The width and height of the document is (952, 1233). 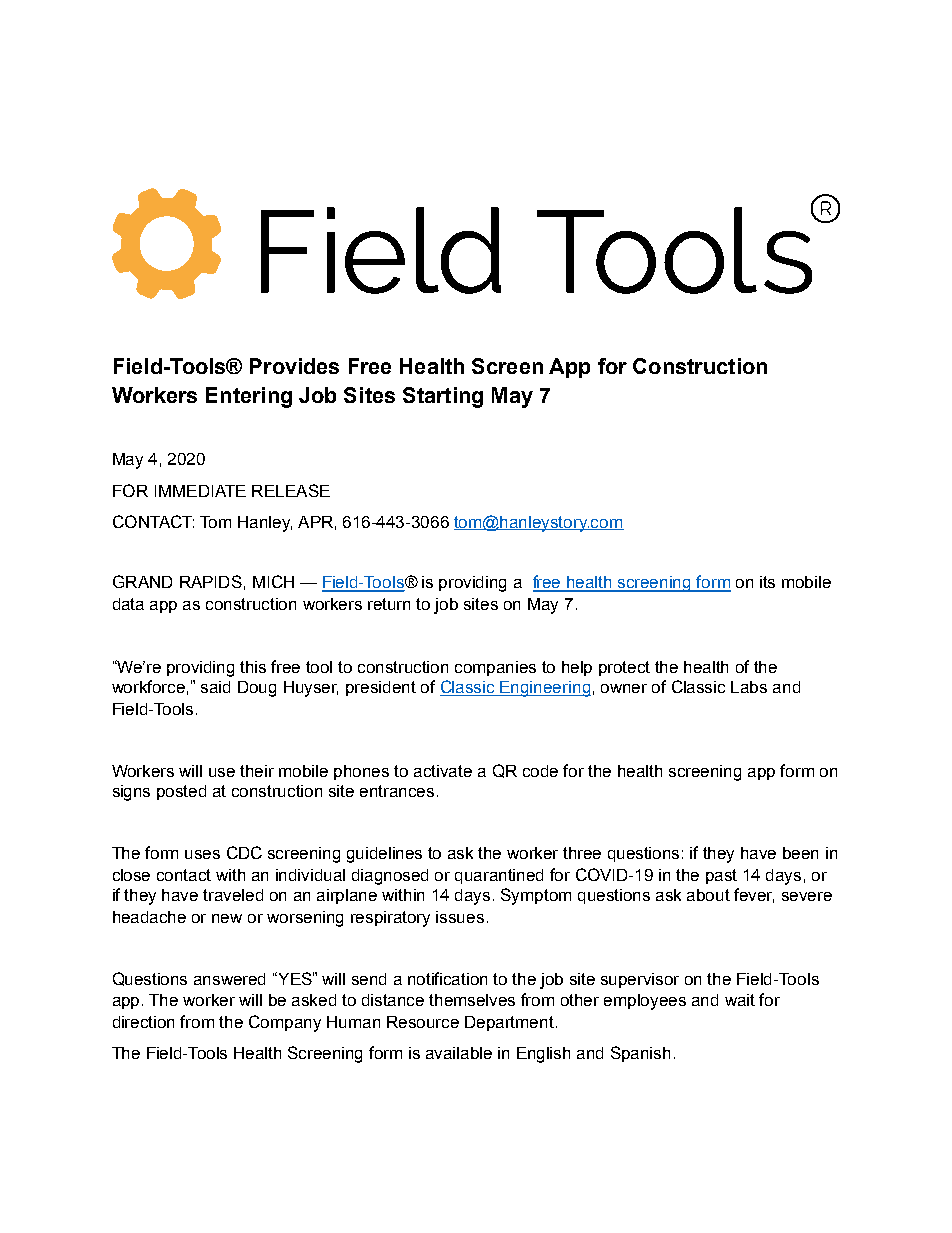 I want to click on uses, so click(x=202, y=854).
